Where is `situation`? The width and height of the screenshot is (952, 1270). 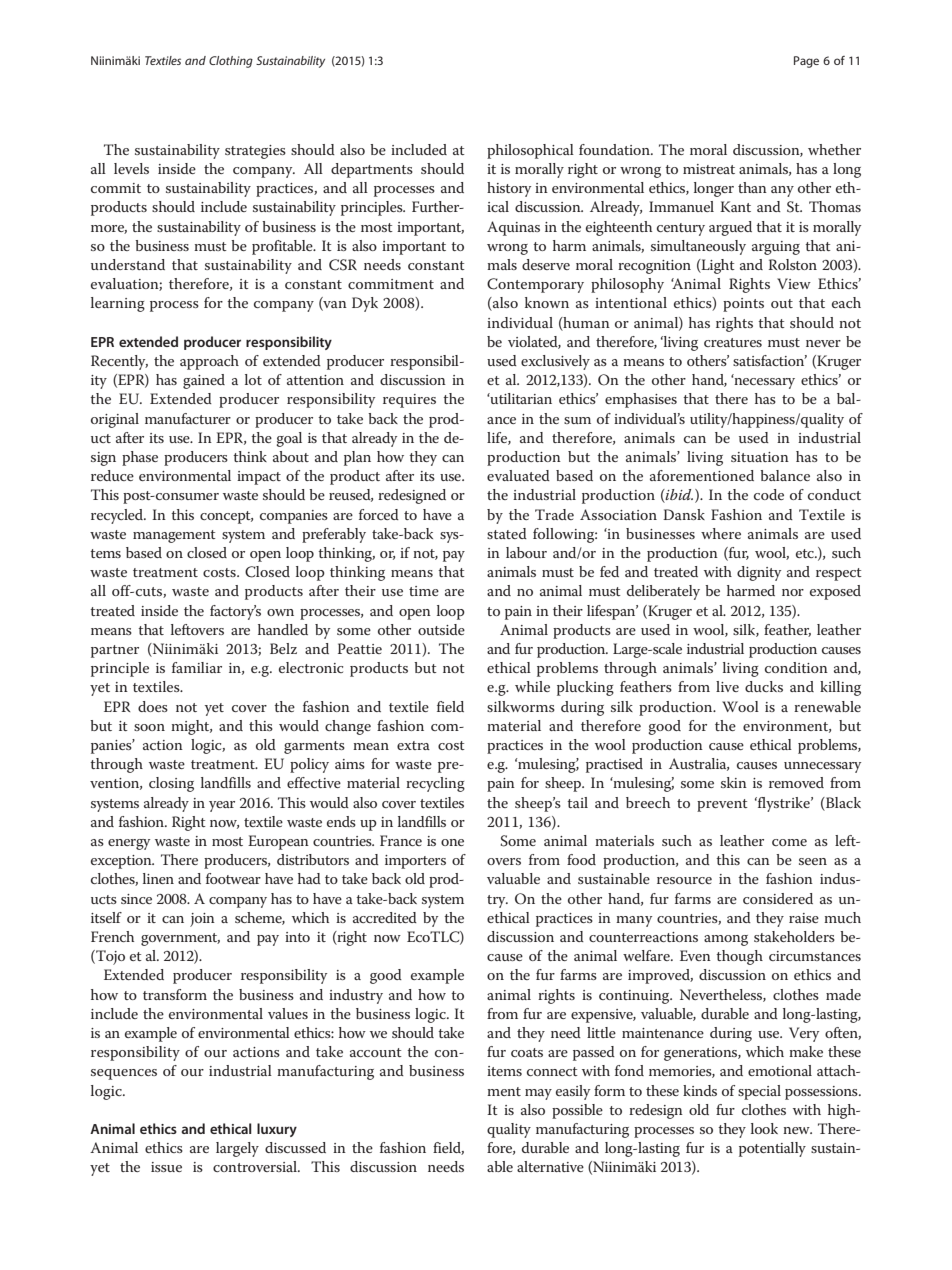
situation is located at coordinates (760, 457).
